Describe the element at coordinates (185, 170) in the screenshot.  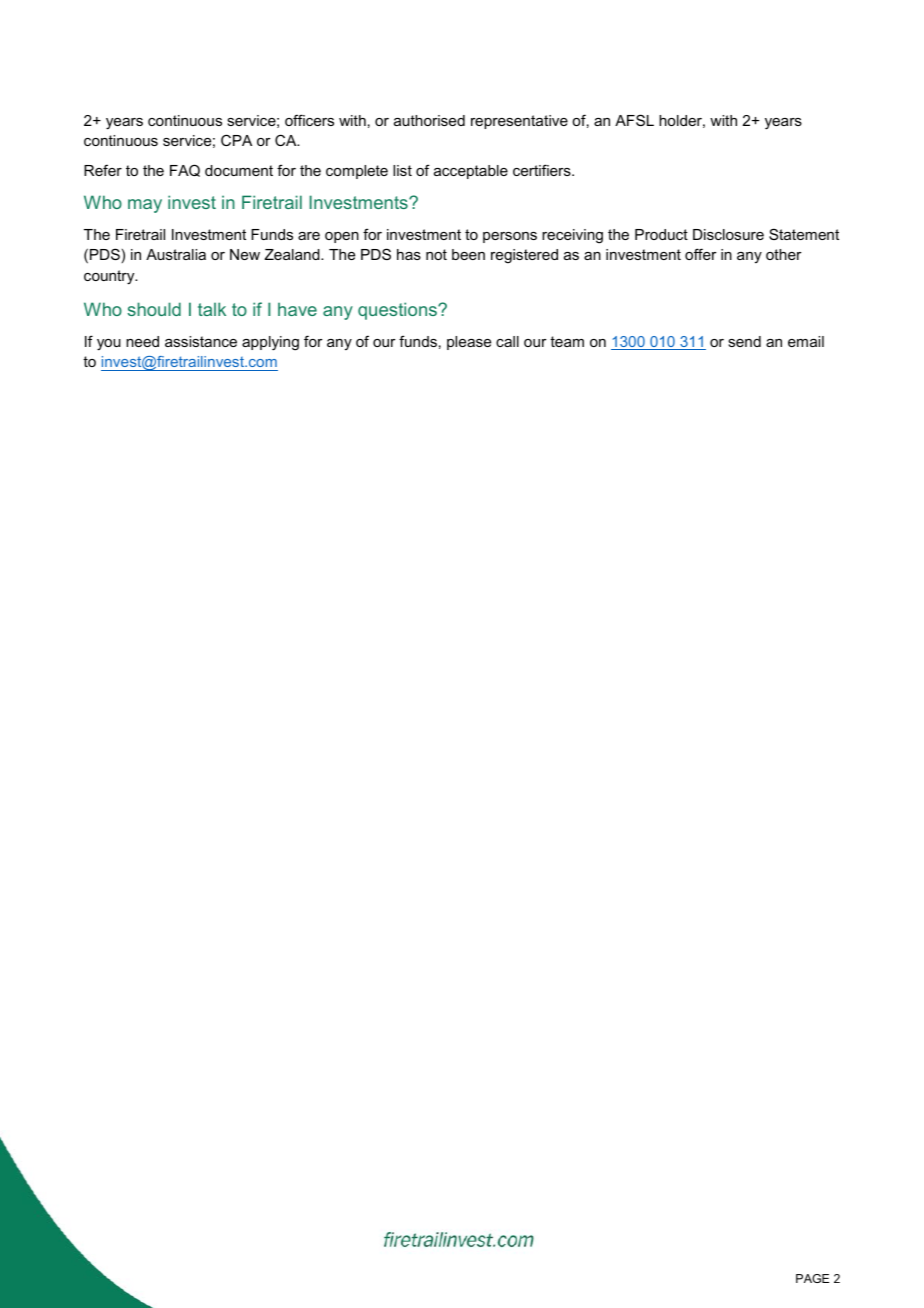
I see `FAQ` at that location.
